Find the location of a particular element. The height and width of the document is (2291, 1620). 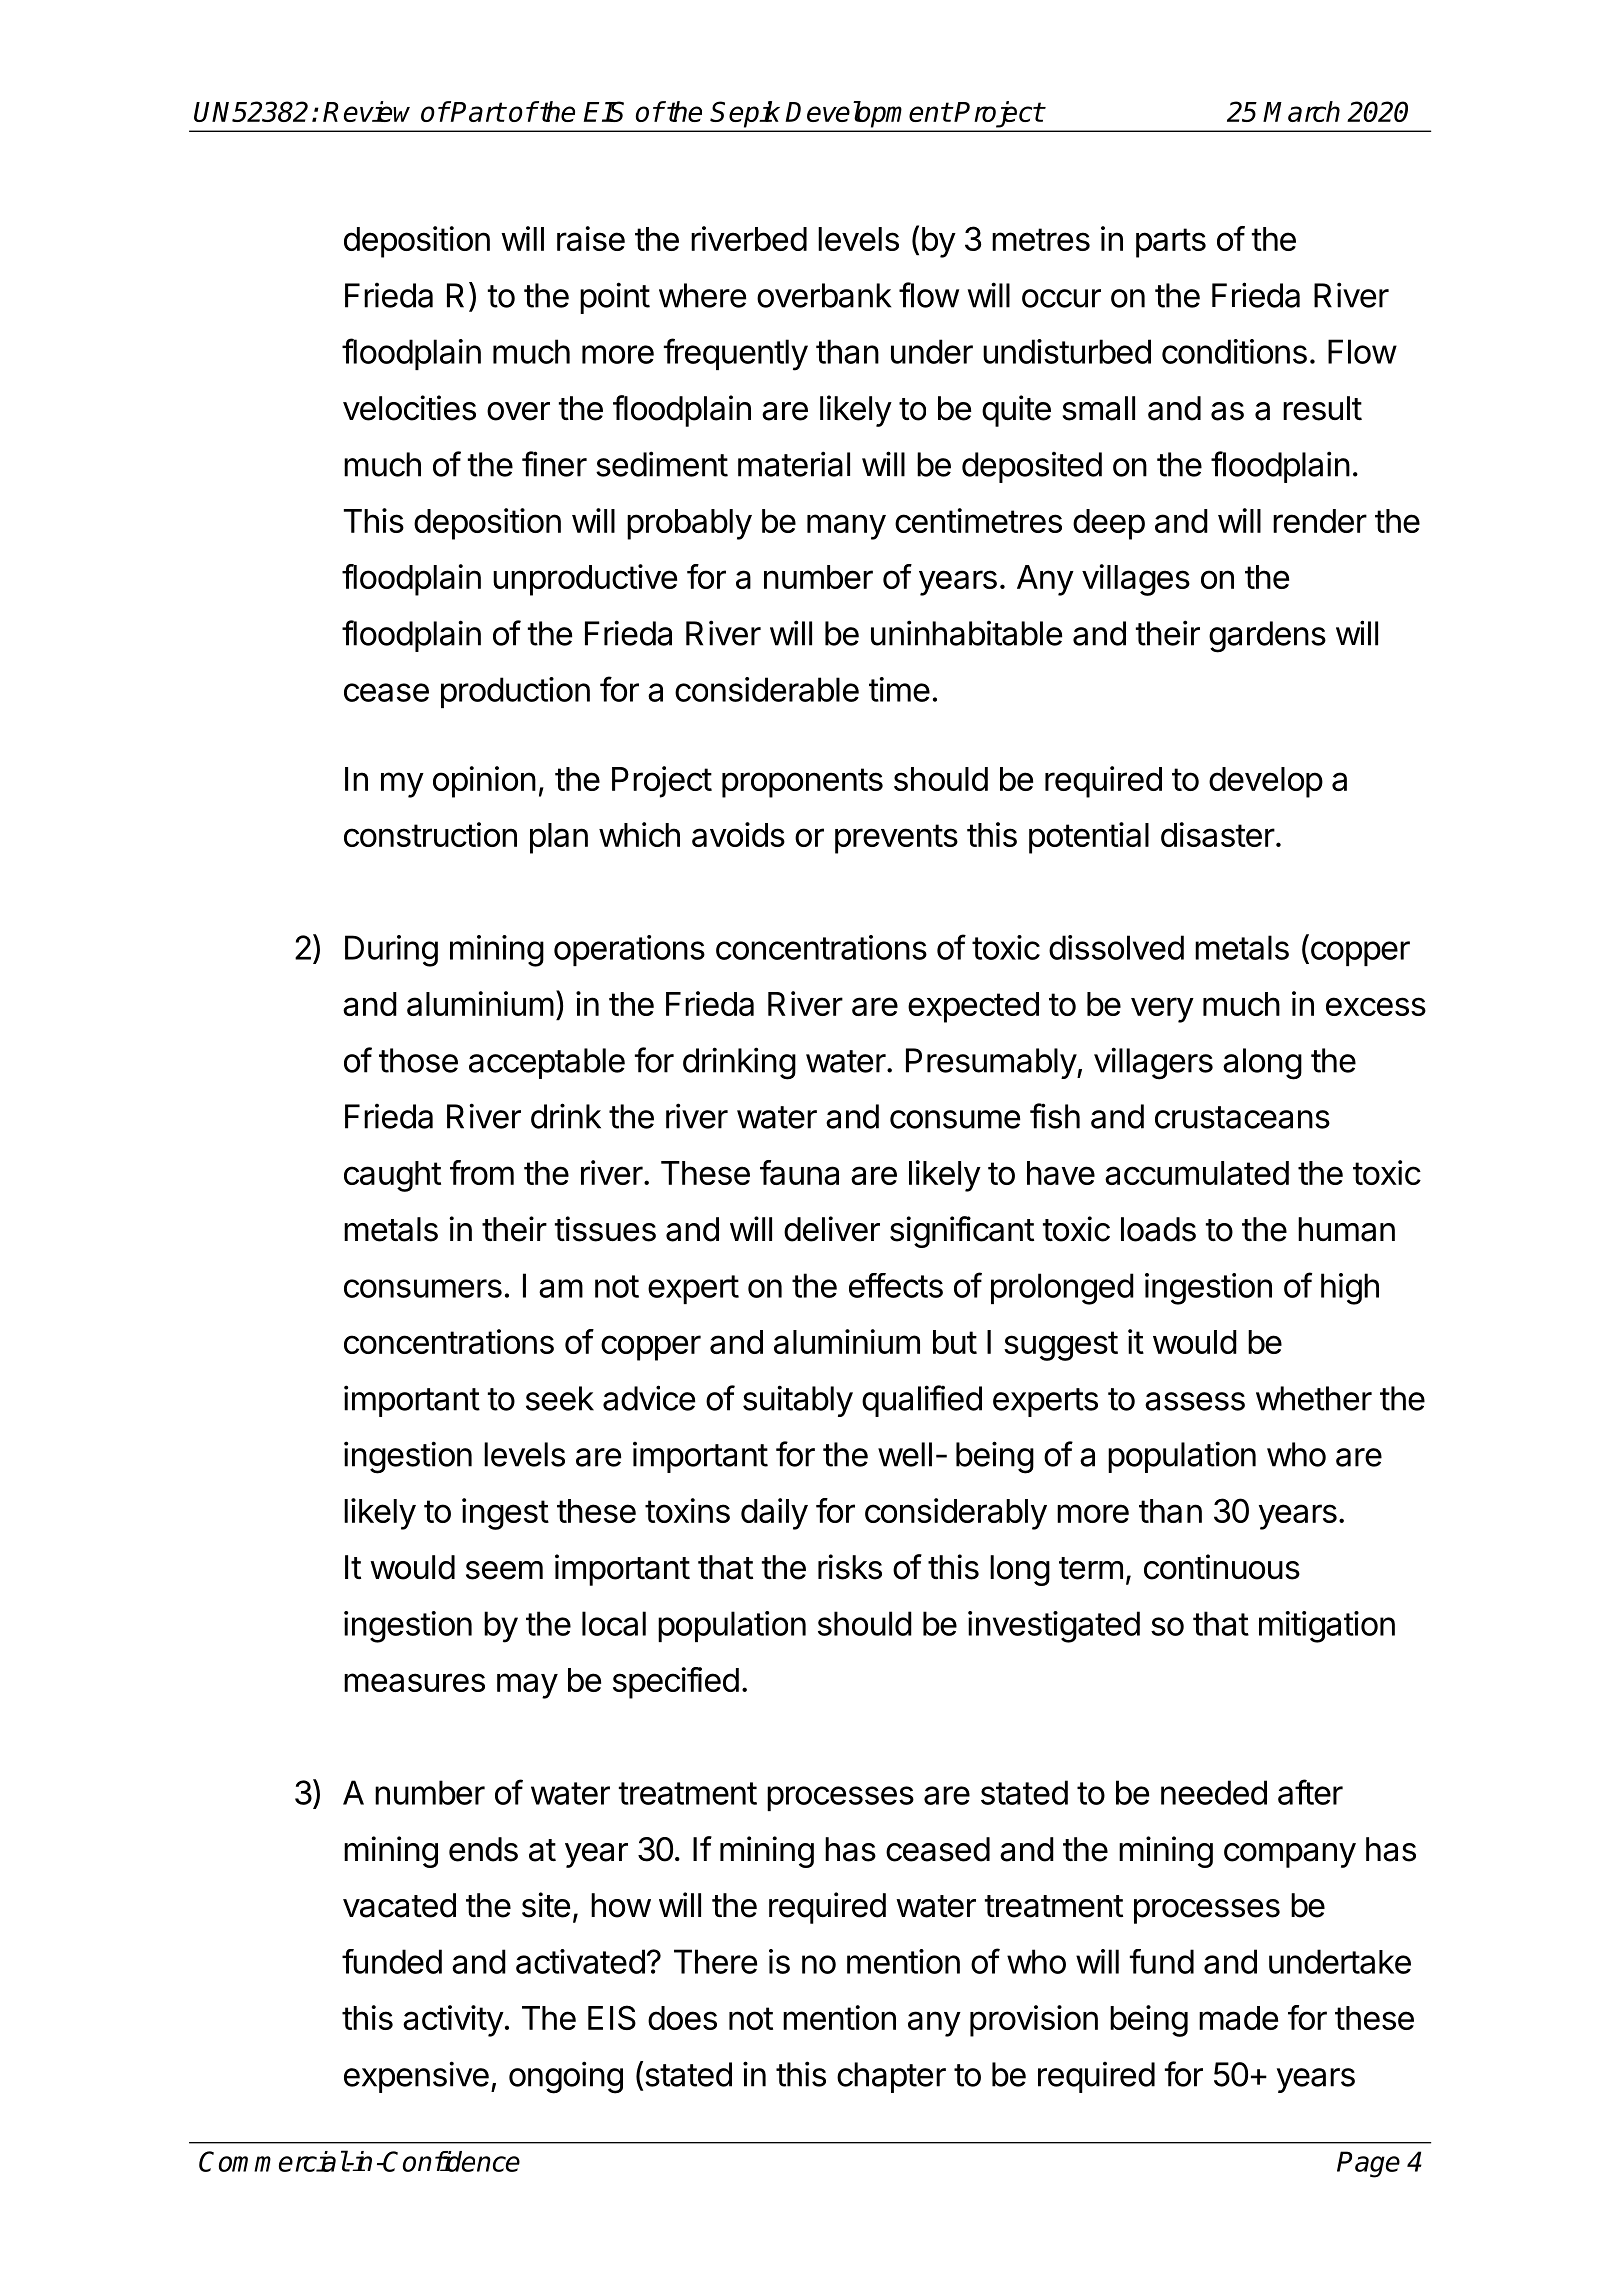

ongoing is located at coordinates (566, 2077).
